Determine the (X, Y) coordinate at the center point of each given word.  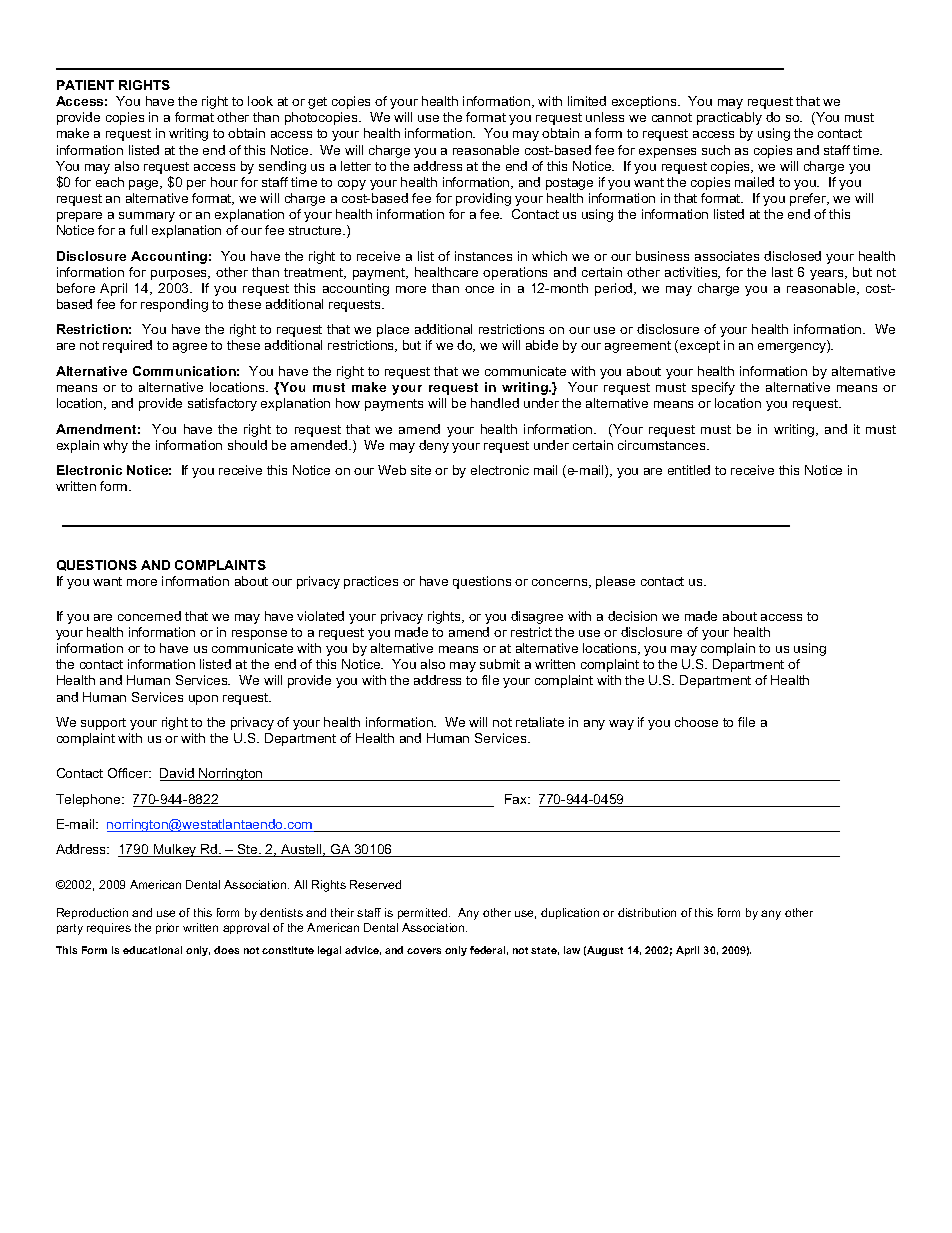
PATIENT (85, 85)
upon (203, 700)
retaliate (540, 722)
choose (696, 722)
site (421, 470)
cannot (672, 117)
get (317, 103)
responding (174, 305)
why (115, 446)
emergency (793, 348)
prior (167, 928)
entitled (689, 470)
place (393, 330)
